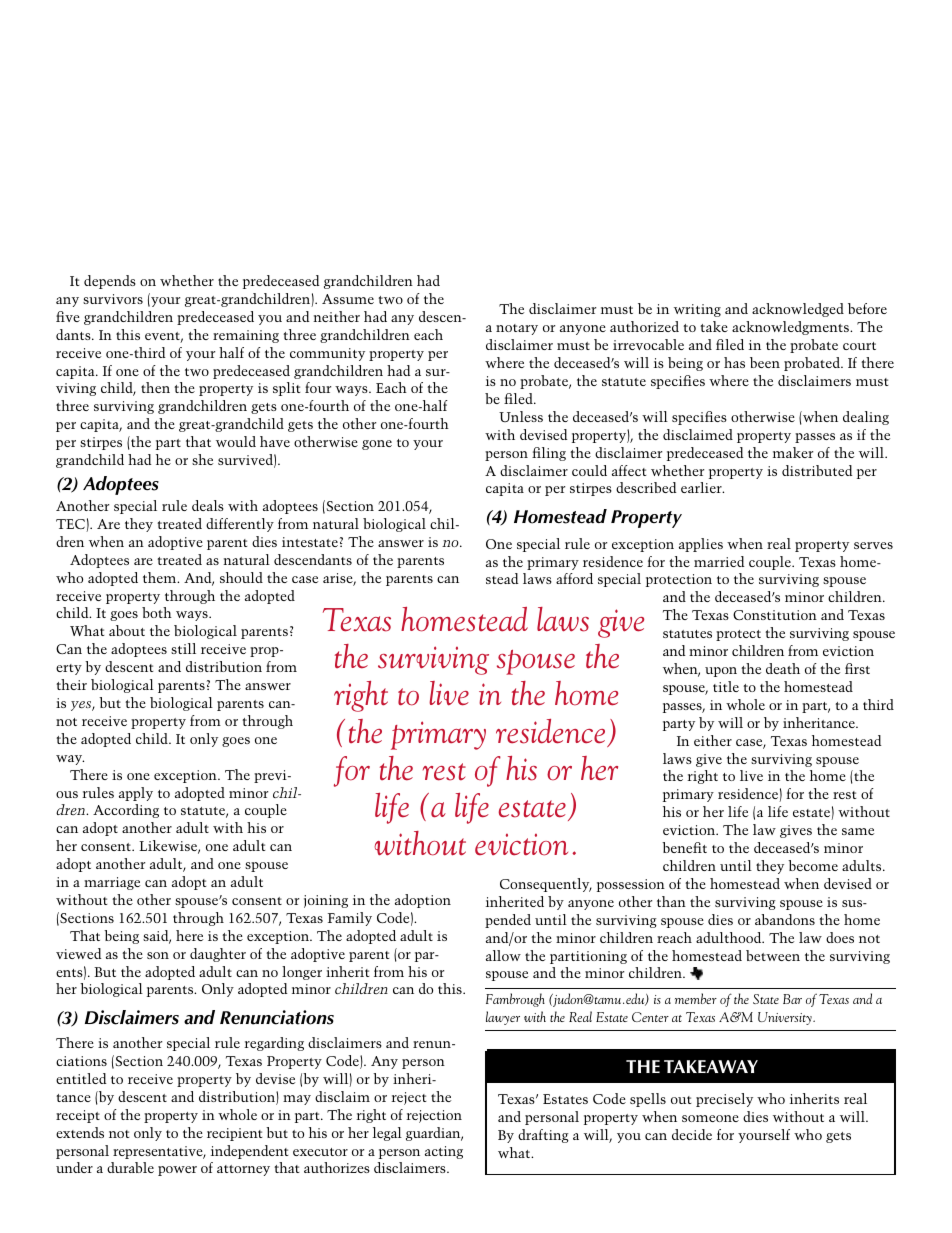  Describe the element at coordinates (444, 1152) in the image. I see `acting` at that location.
